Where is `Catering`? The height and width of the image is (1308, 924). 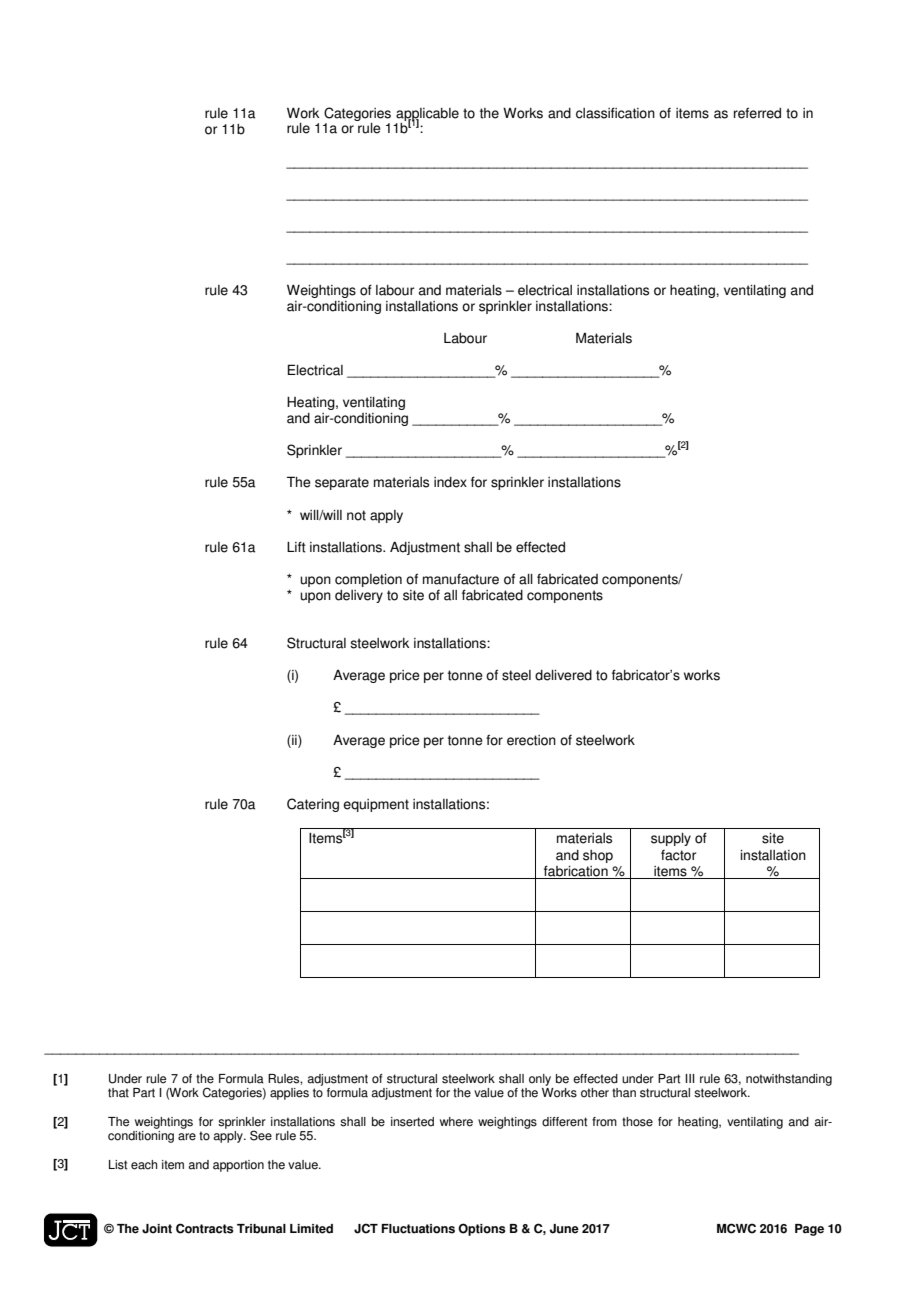 Catering is located at coordinates (313, 805).
